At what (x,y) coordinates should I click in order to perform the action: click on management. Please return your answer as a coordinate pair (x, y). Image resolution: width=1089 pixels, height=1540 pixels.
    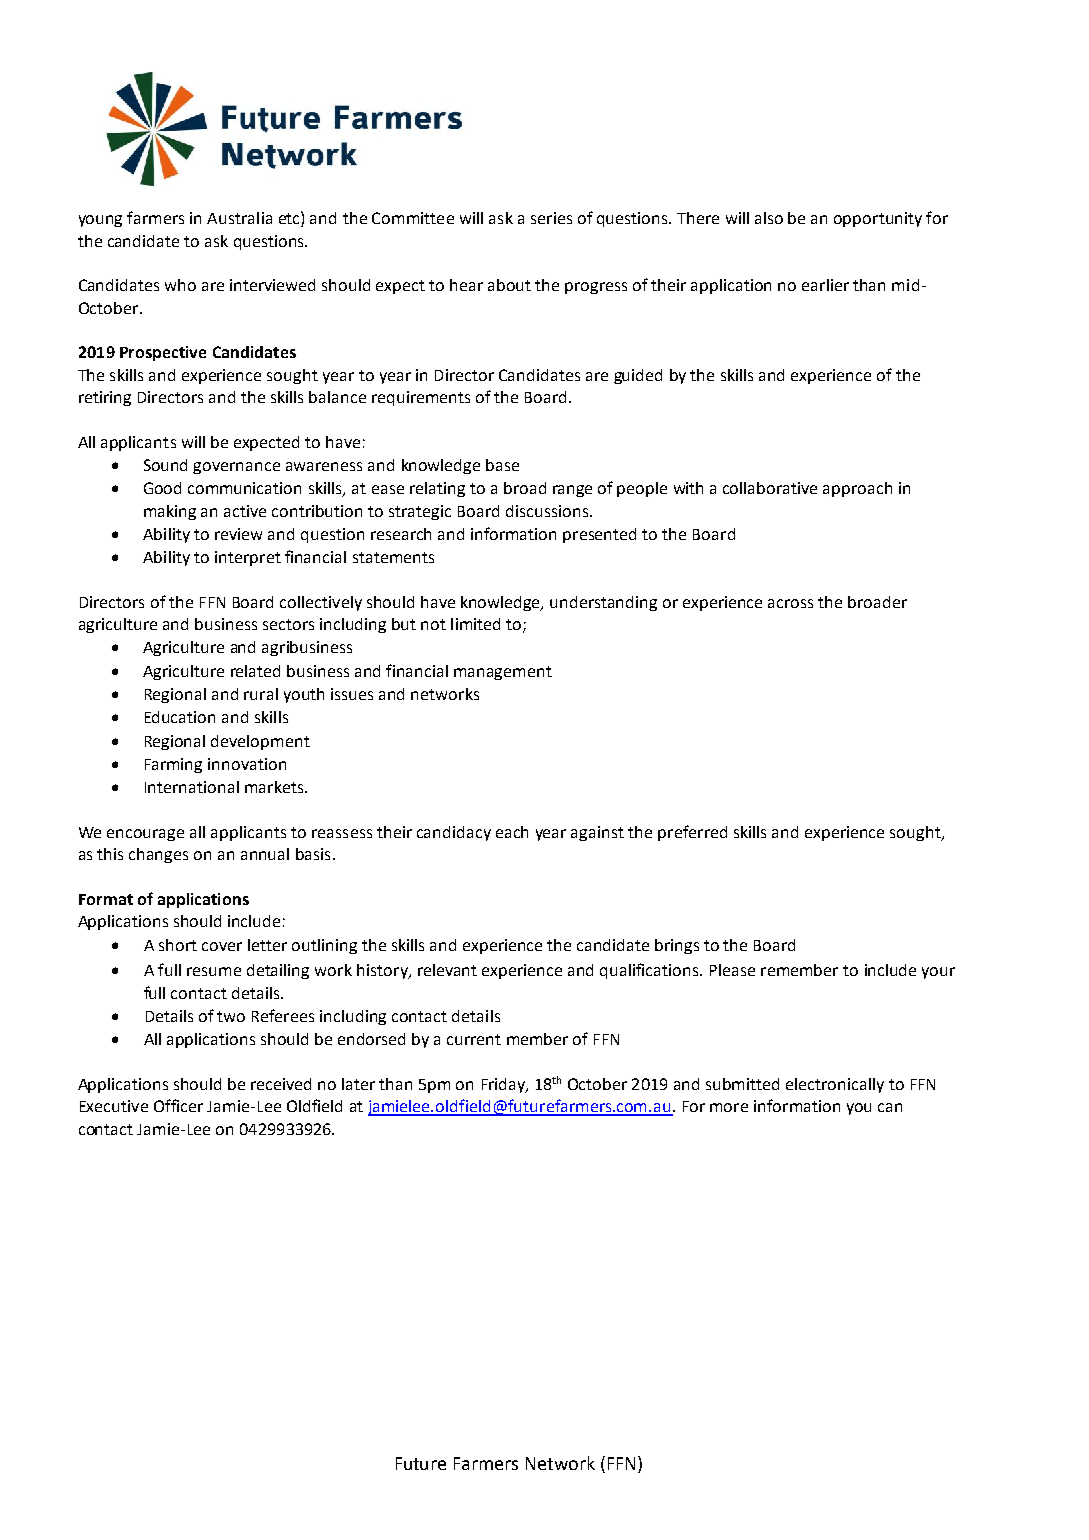
    Looking at the image, I should click on (503, 673).
